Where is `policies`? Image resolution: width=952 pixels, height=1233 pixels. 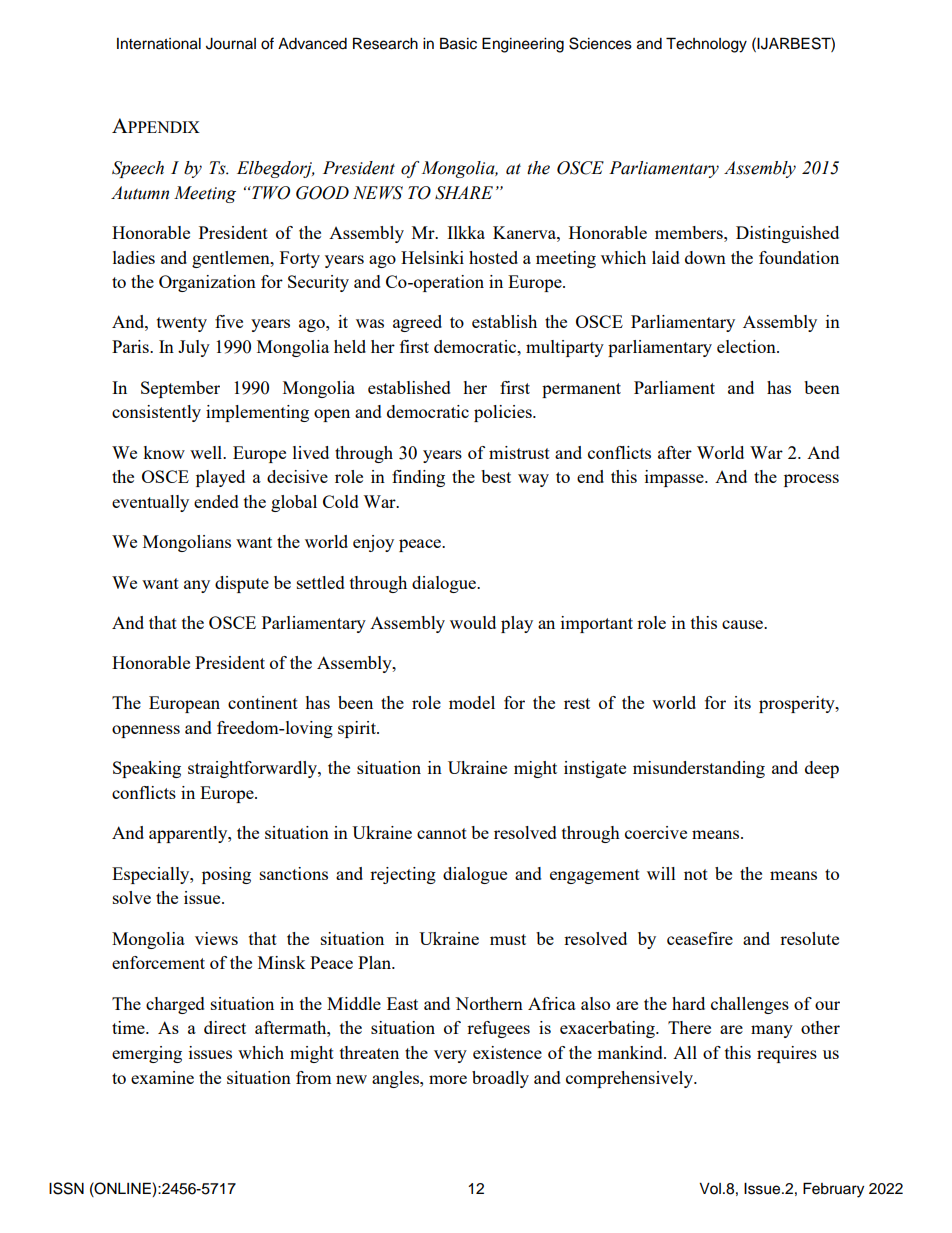
policies is located at coordinates (504, 413).
